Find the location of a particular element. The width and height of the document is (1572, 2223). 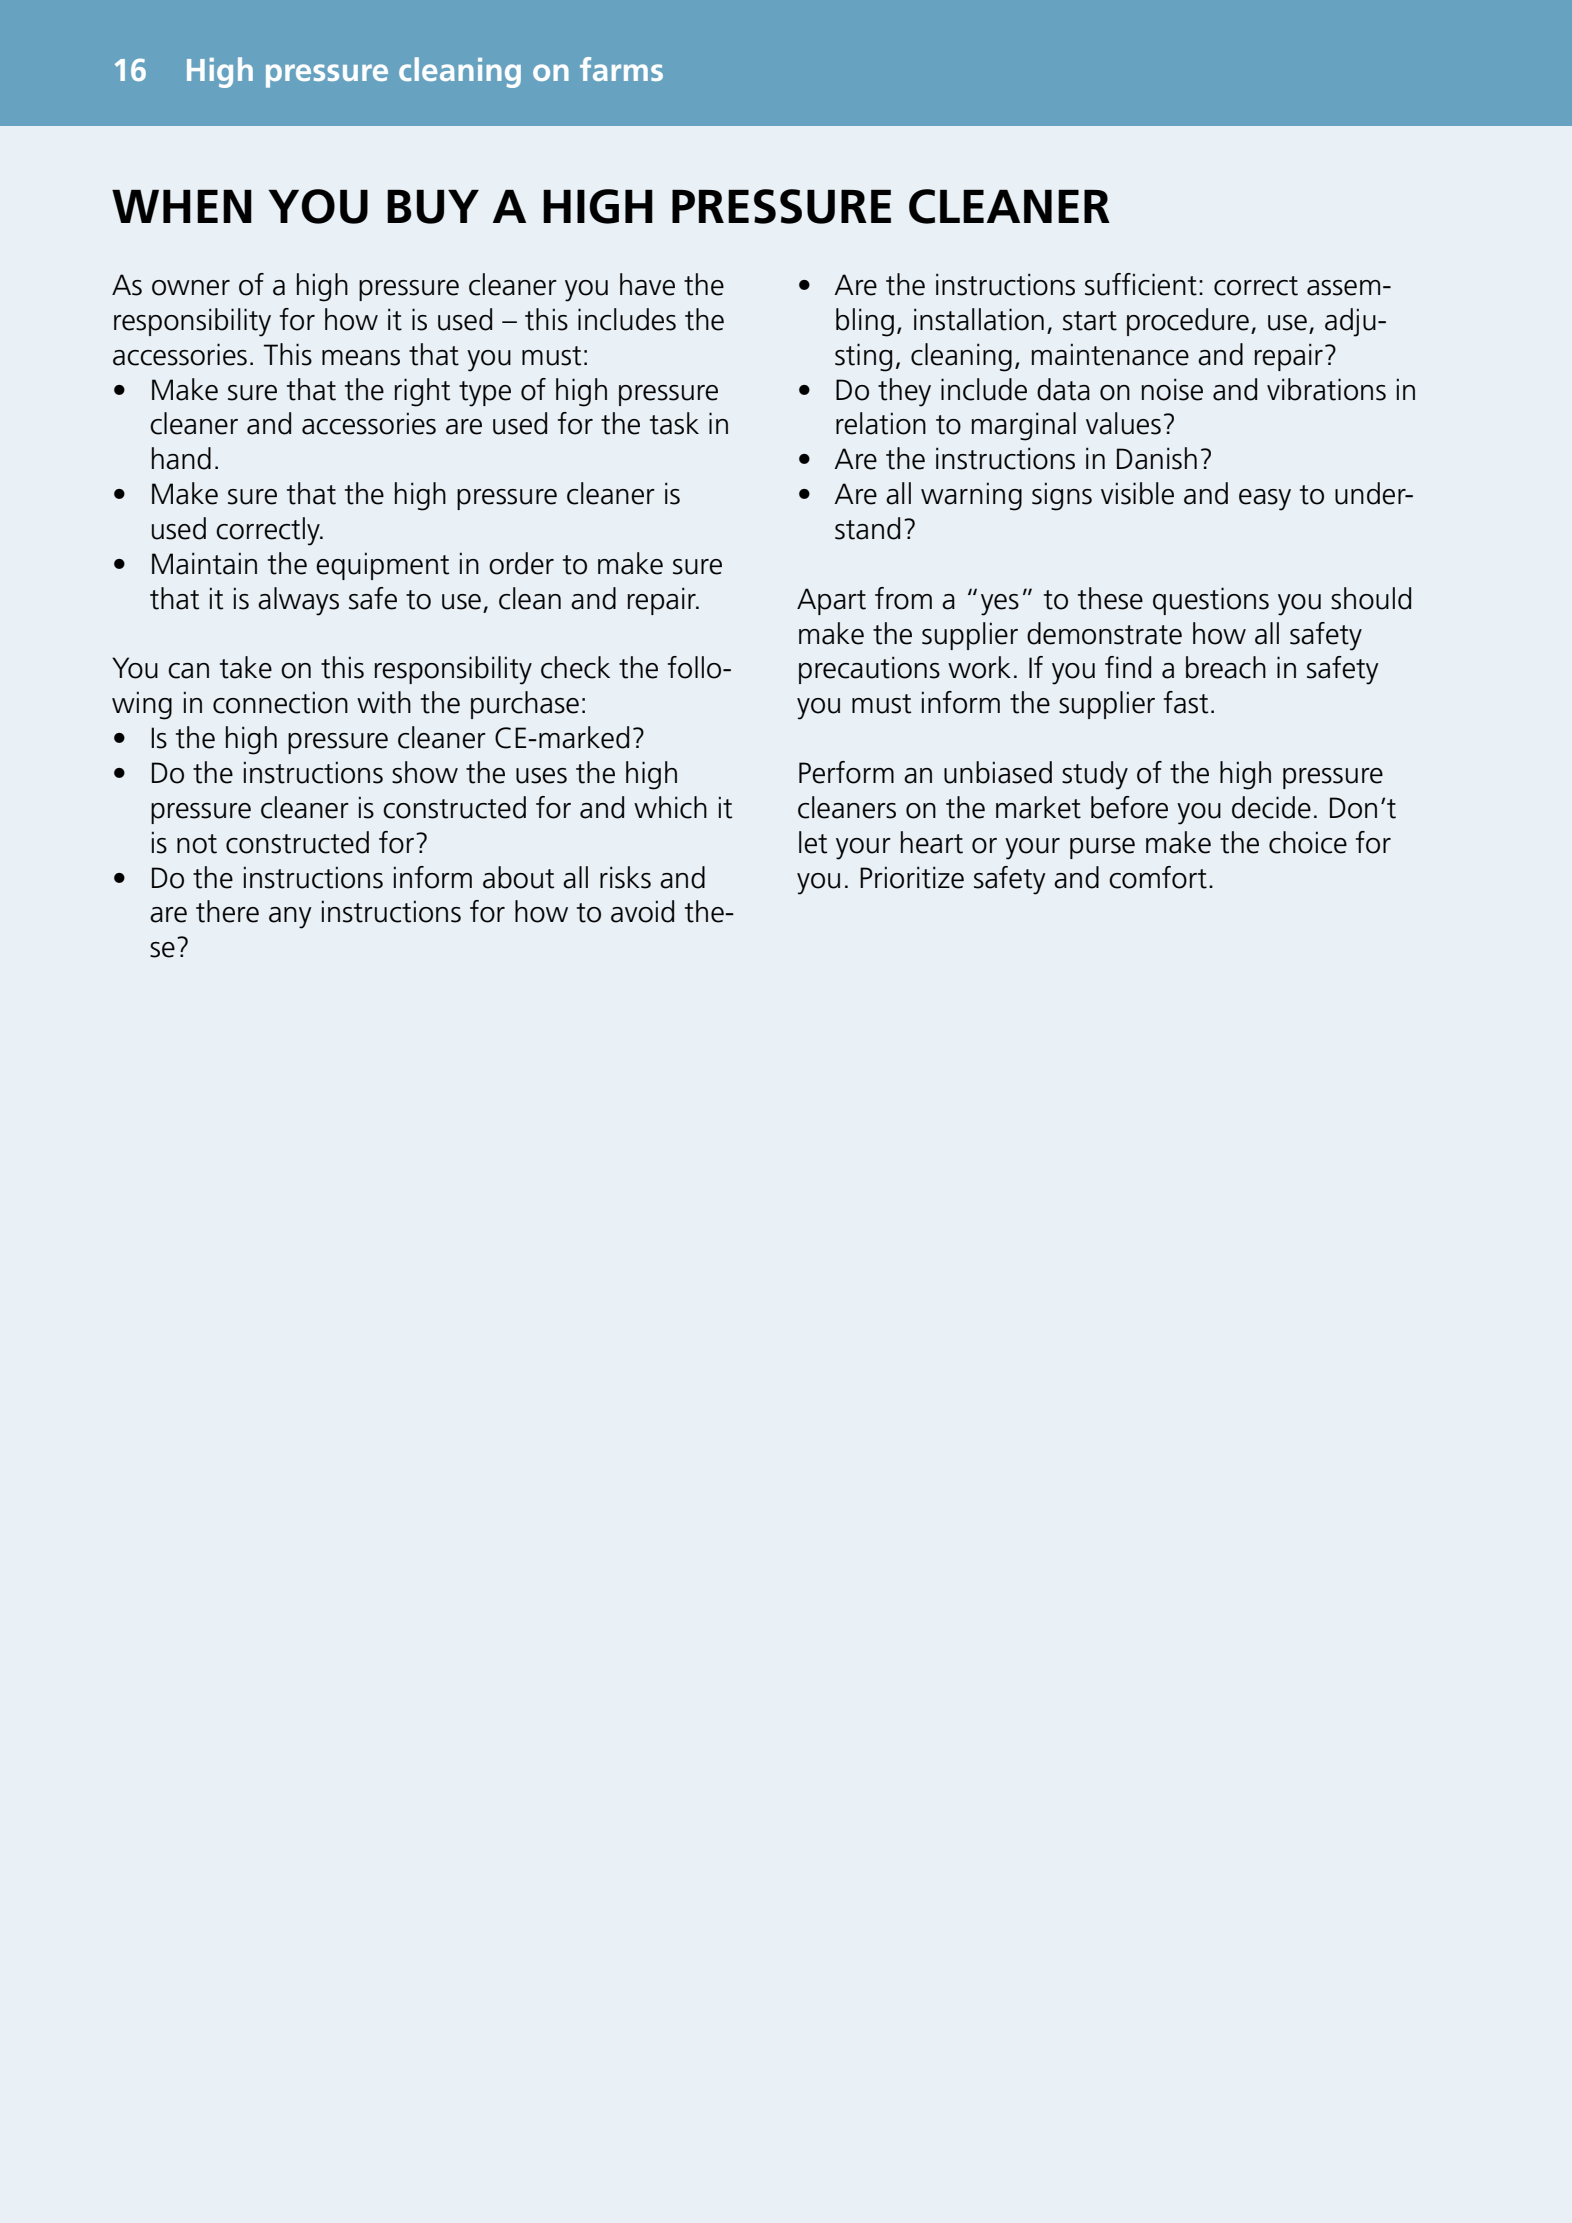

sufficient is located at coordinates (1141, 284).
